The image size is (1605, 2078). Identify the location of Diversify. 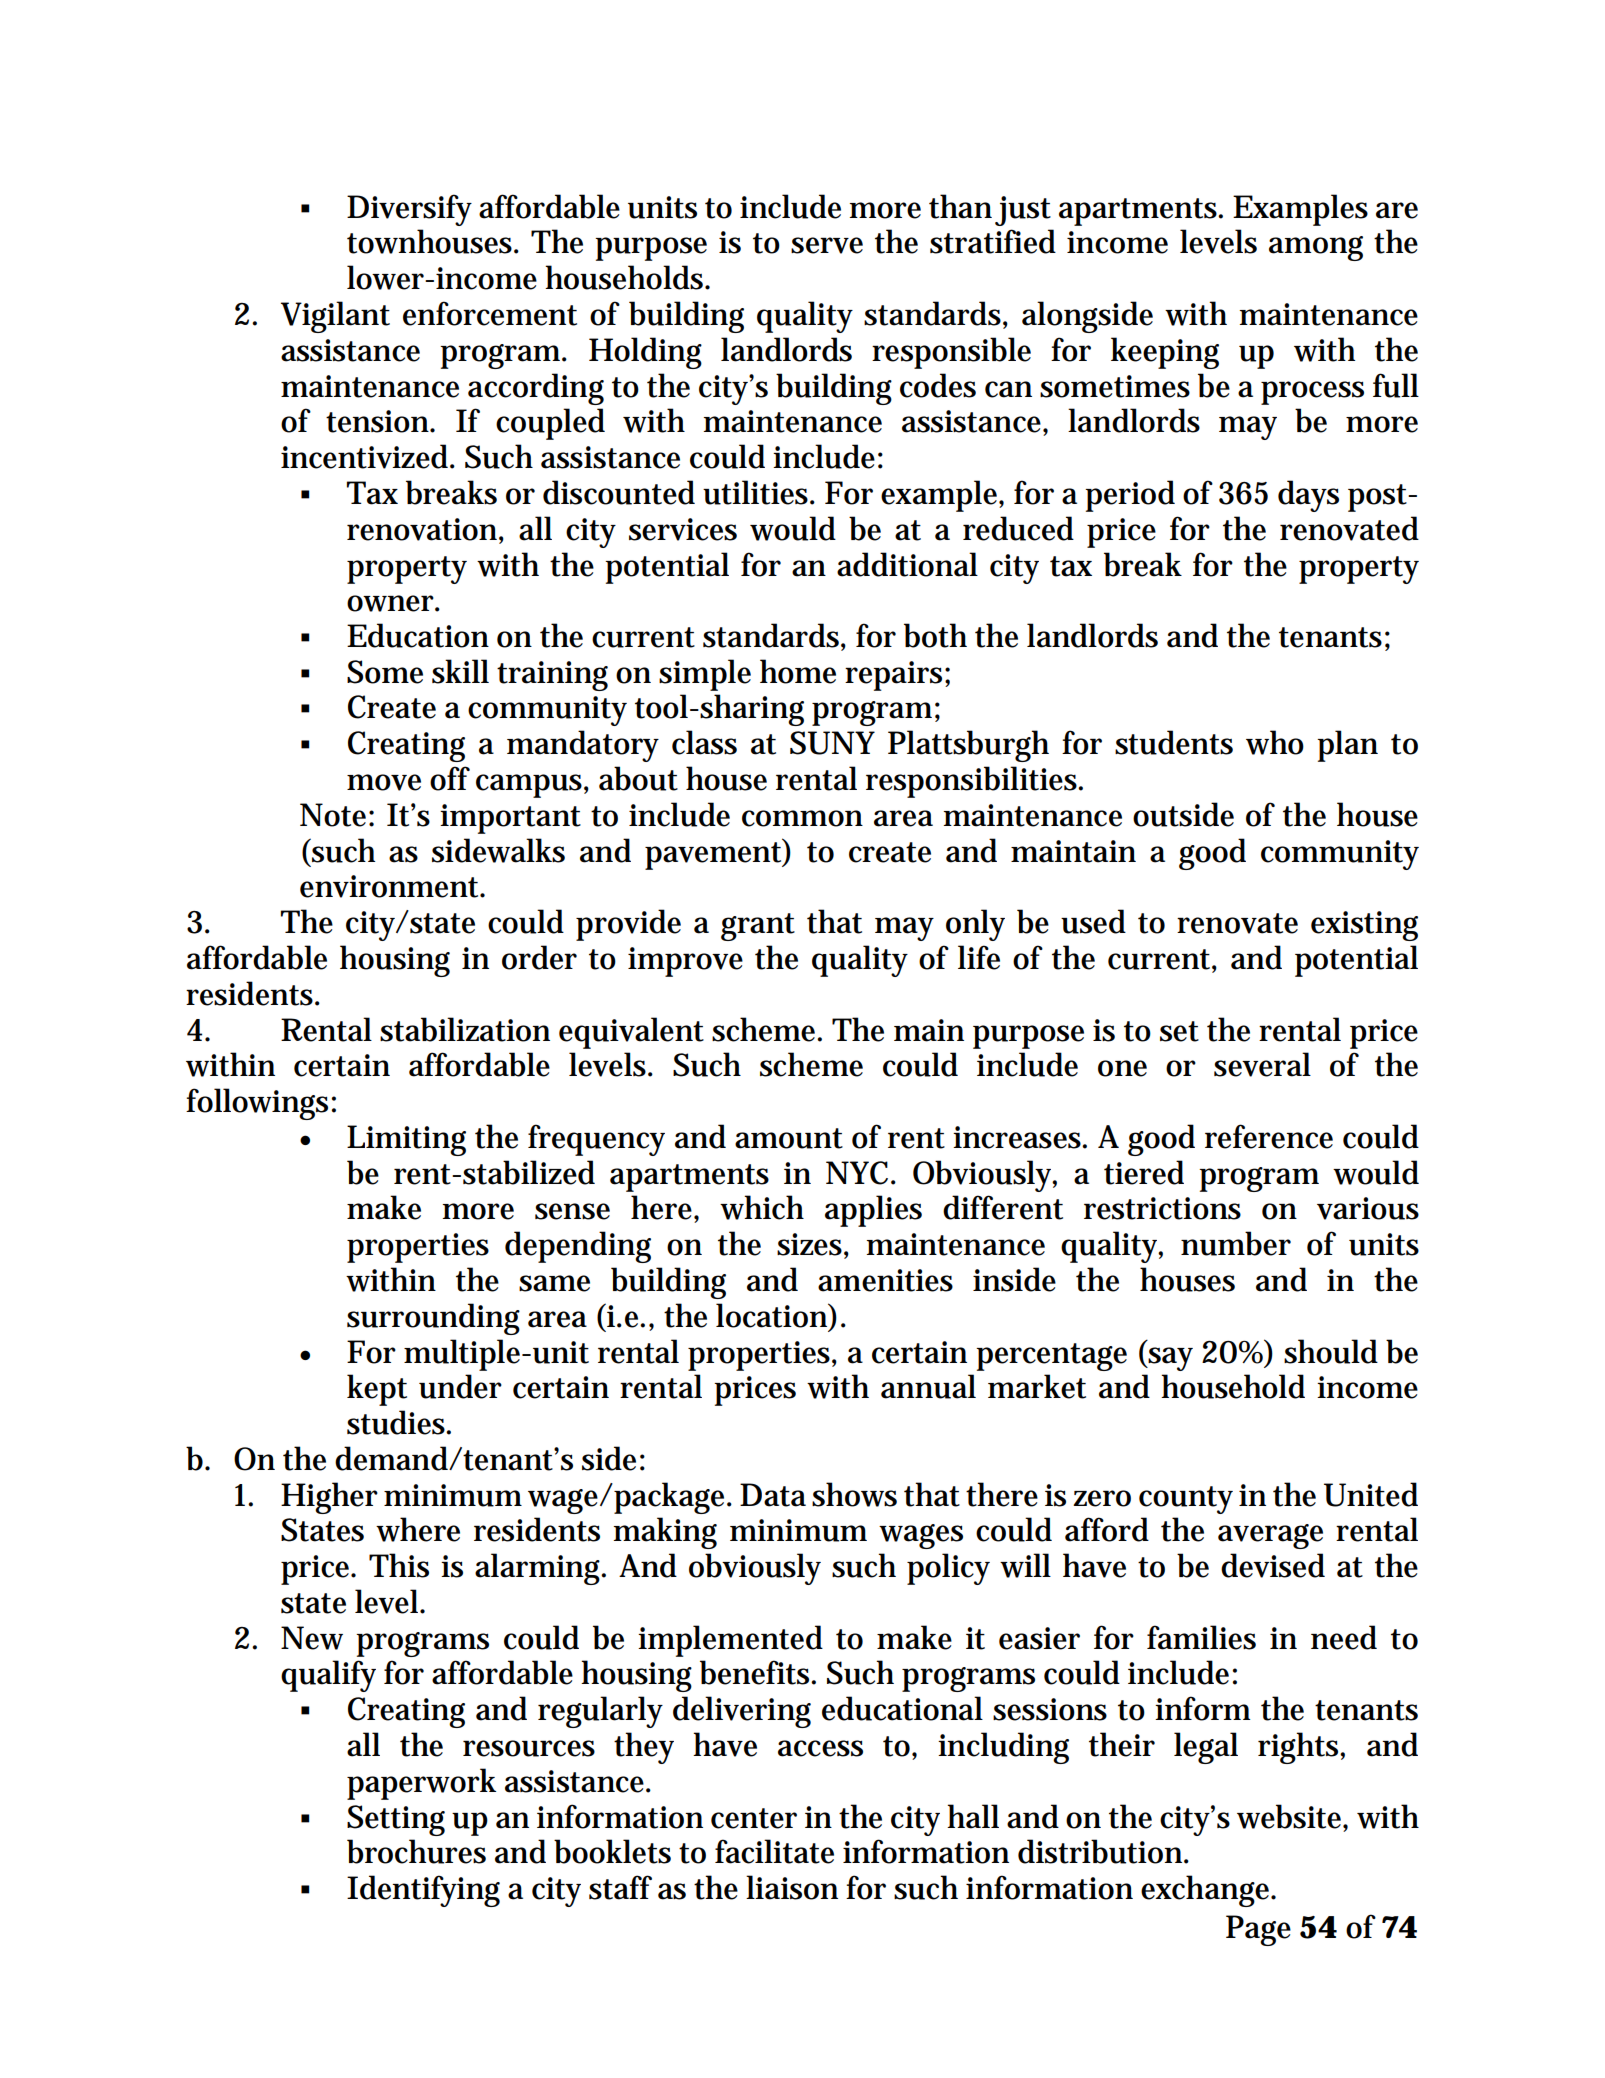
(409, 210).
